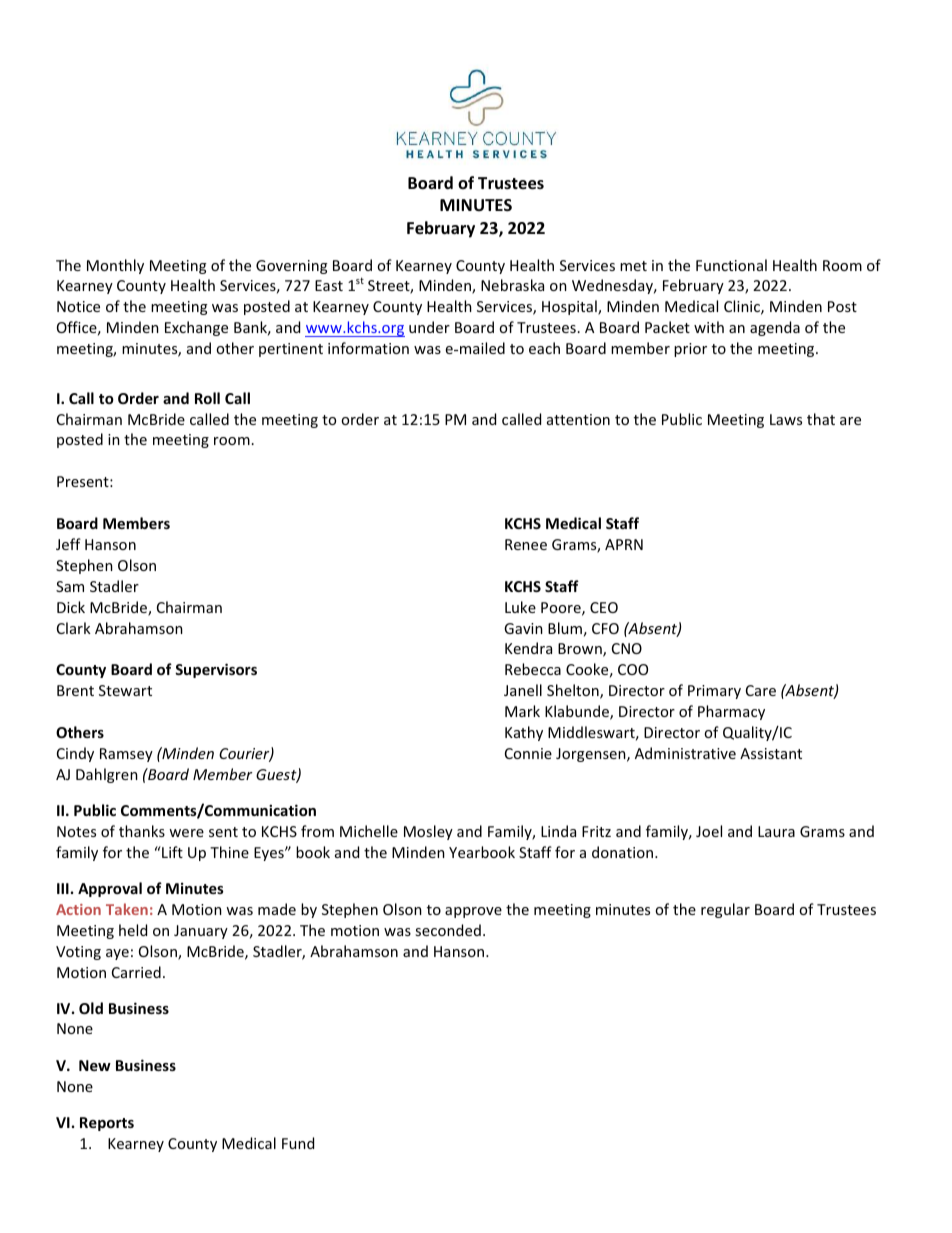 This image has height=1233, width=952. Describe the element at coordinates (107, 1124) in the image. I see `Reports` at that location.
